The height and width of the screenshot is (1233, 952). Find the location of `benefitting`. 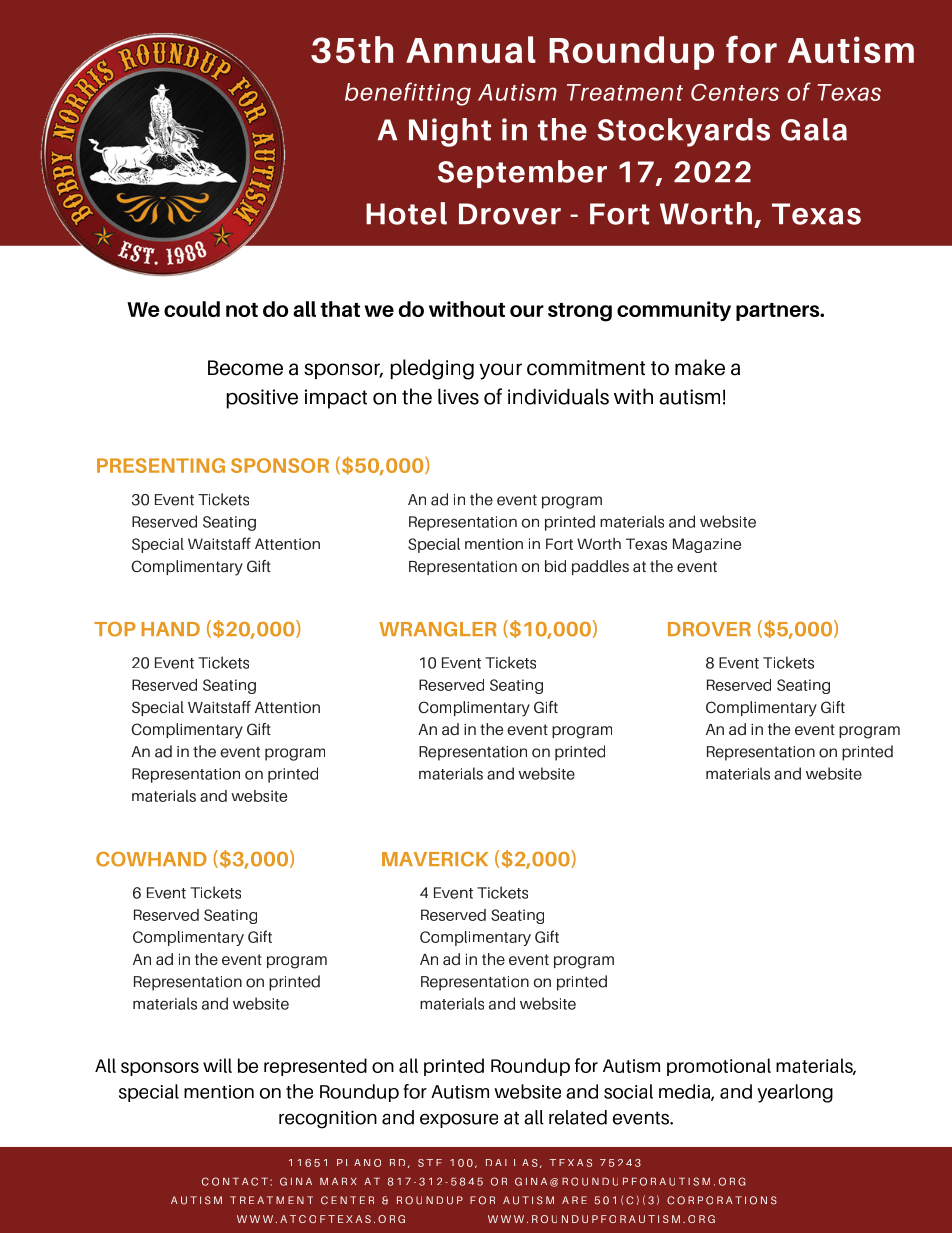

benefitting is located at coordinates (408, 94).
